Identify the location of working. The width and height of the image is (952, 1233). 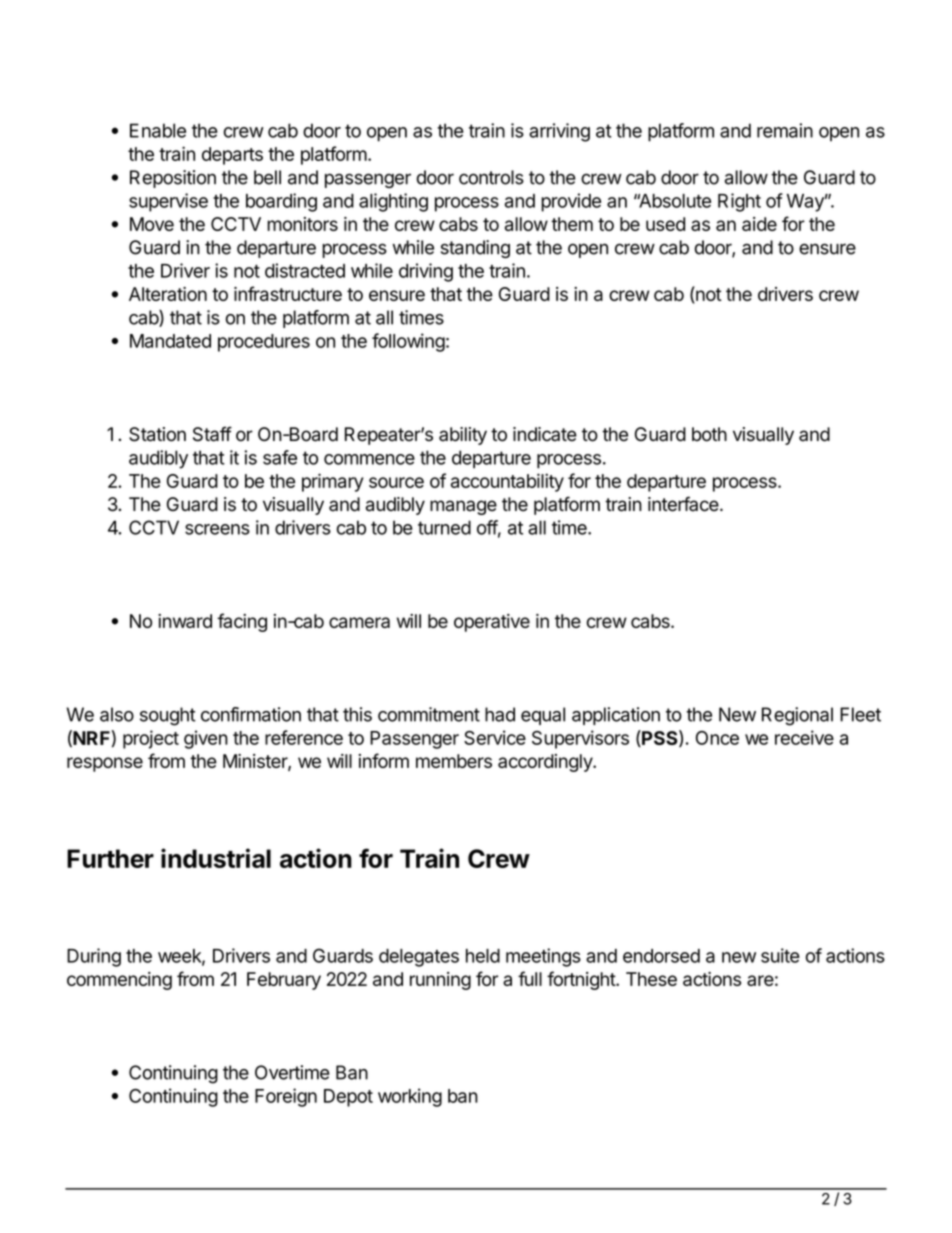
(410, 1097).
